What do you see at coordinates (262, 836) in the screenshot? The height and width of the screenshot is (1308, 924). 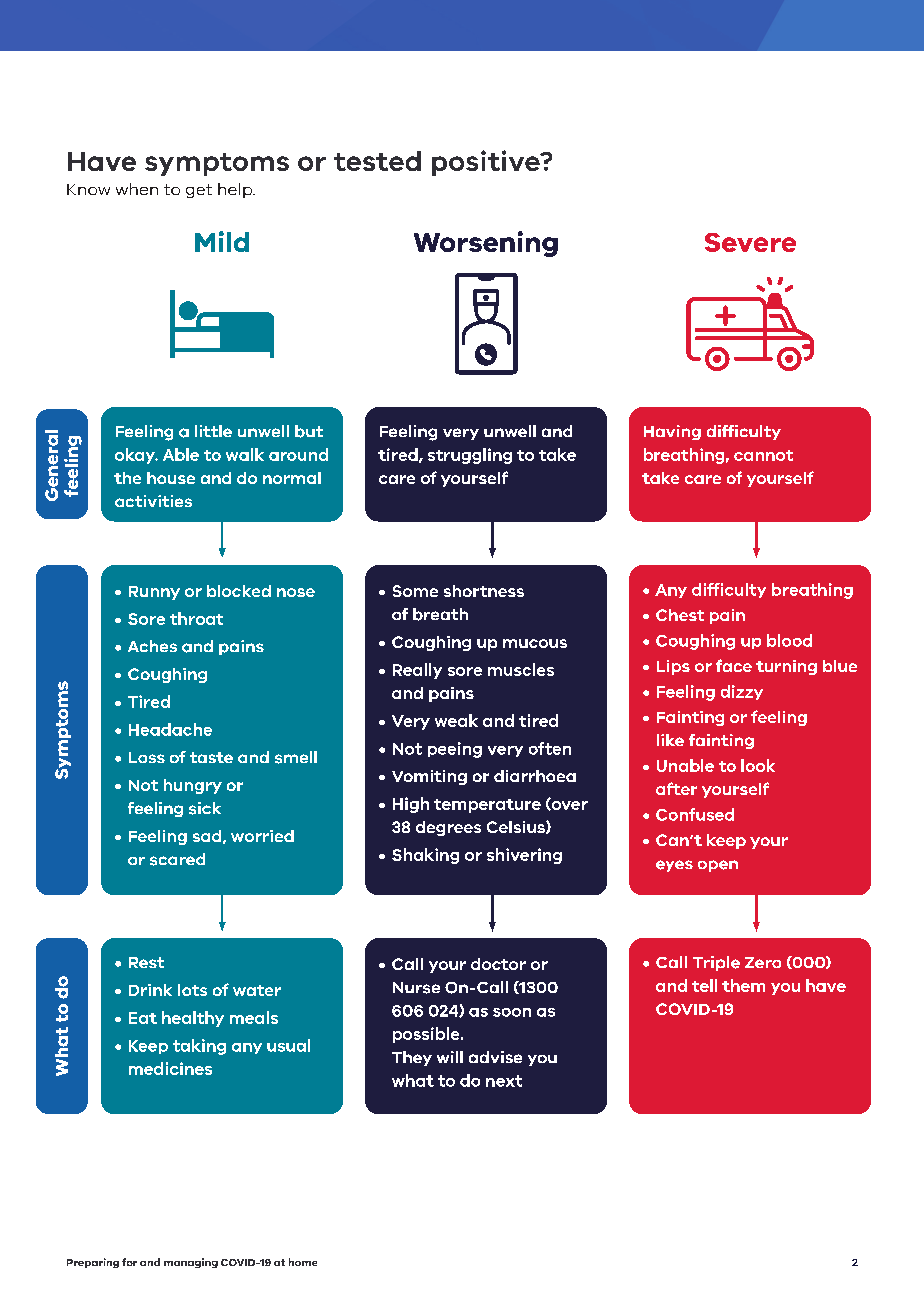 I see `worried` at bounding box center [262, 836].
